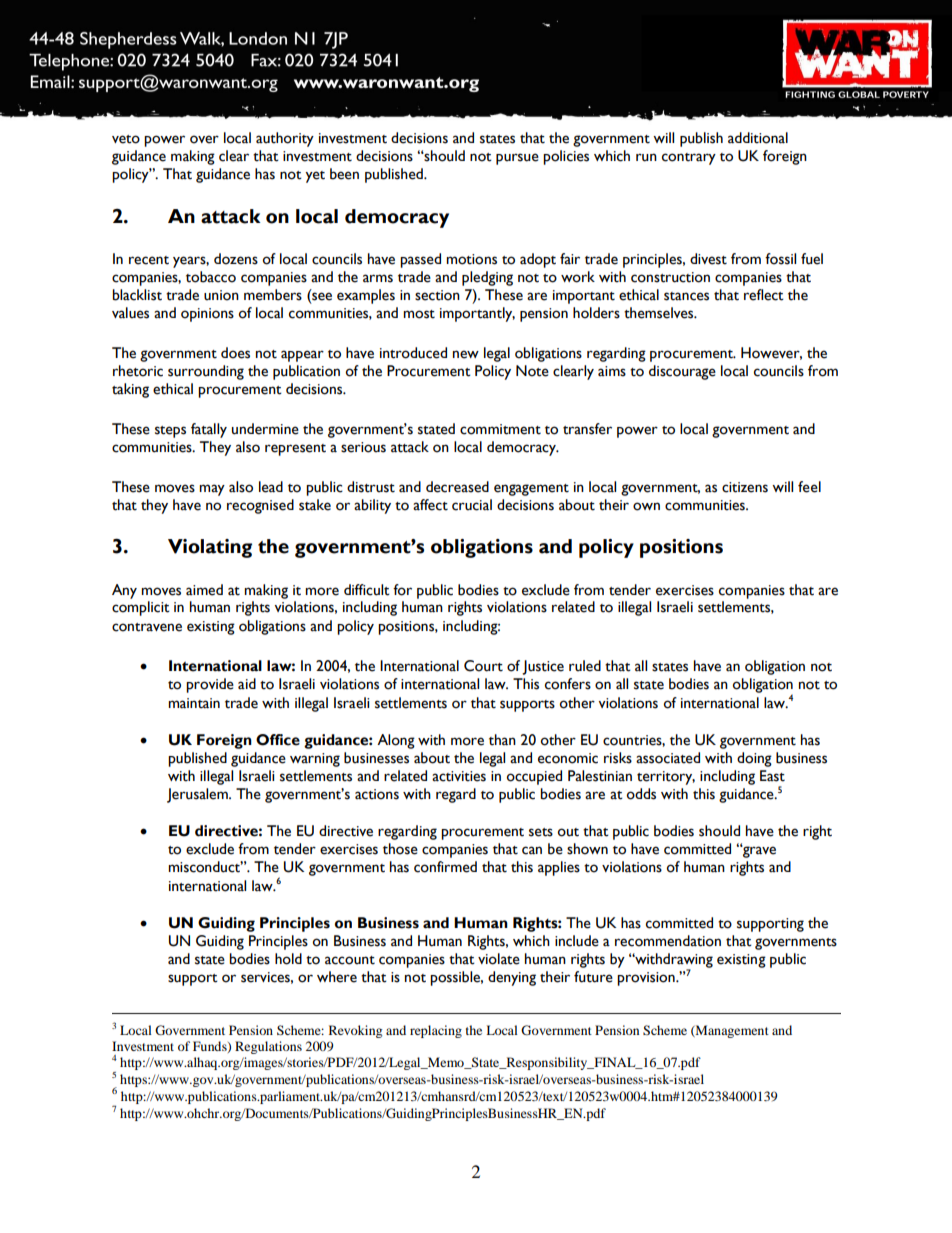  I want to click on contrary, so click(689, 159).
